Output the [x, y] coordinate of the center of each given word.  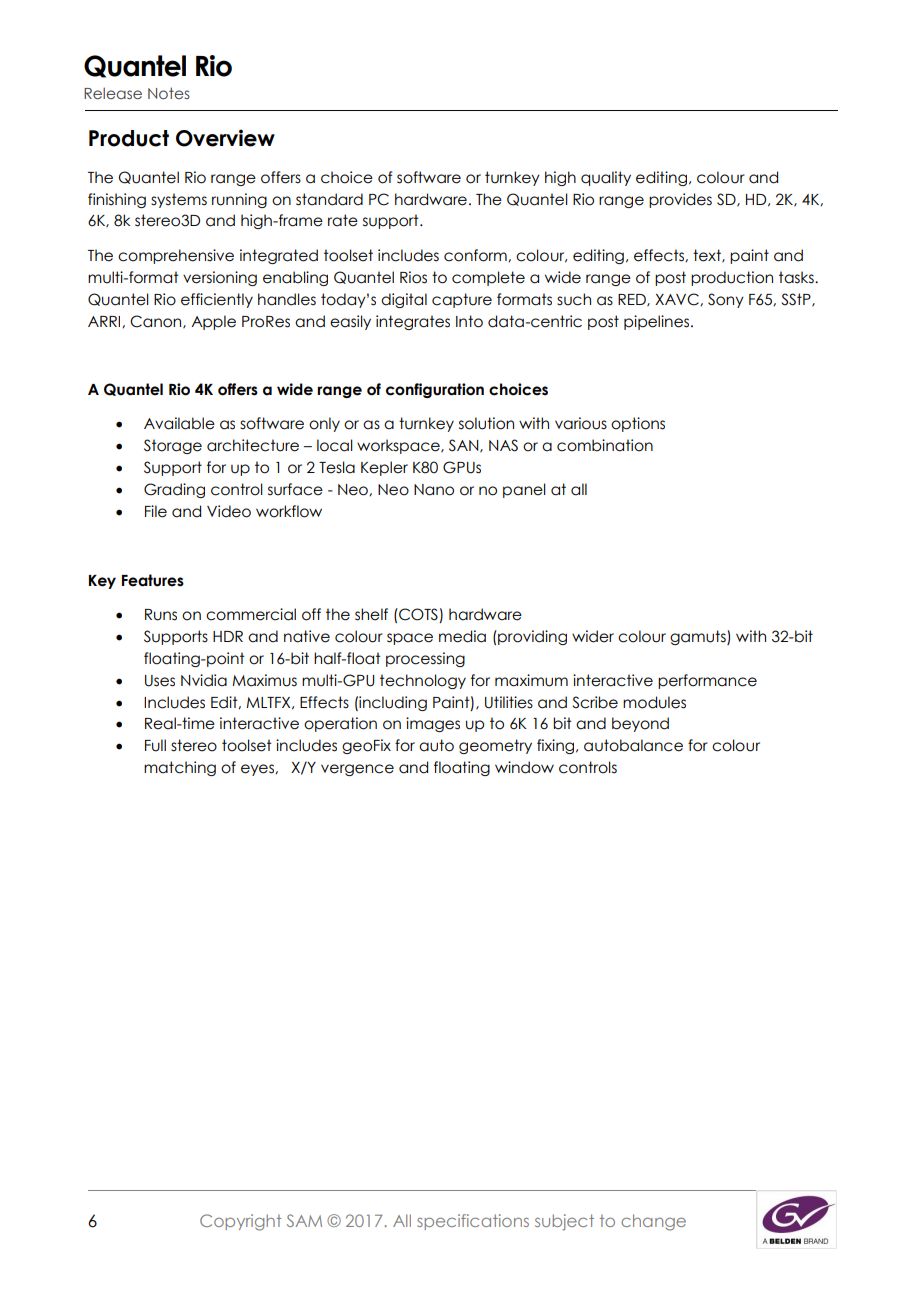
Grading [174, 490]
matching [180, 768]
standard [329, 199]
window [524, 767]
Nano [434, 490]
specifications [473, 1222]
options [638, 424]
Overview [225, 138]
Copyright [241, 1222]
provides [680, 200]
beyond [640, 724]
